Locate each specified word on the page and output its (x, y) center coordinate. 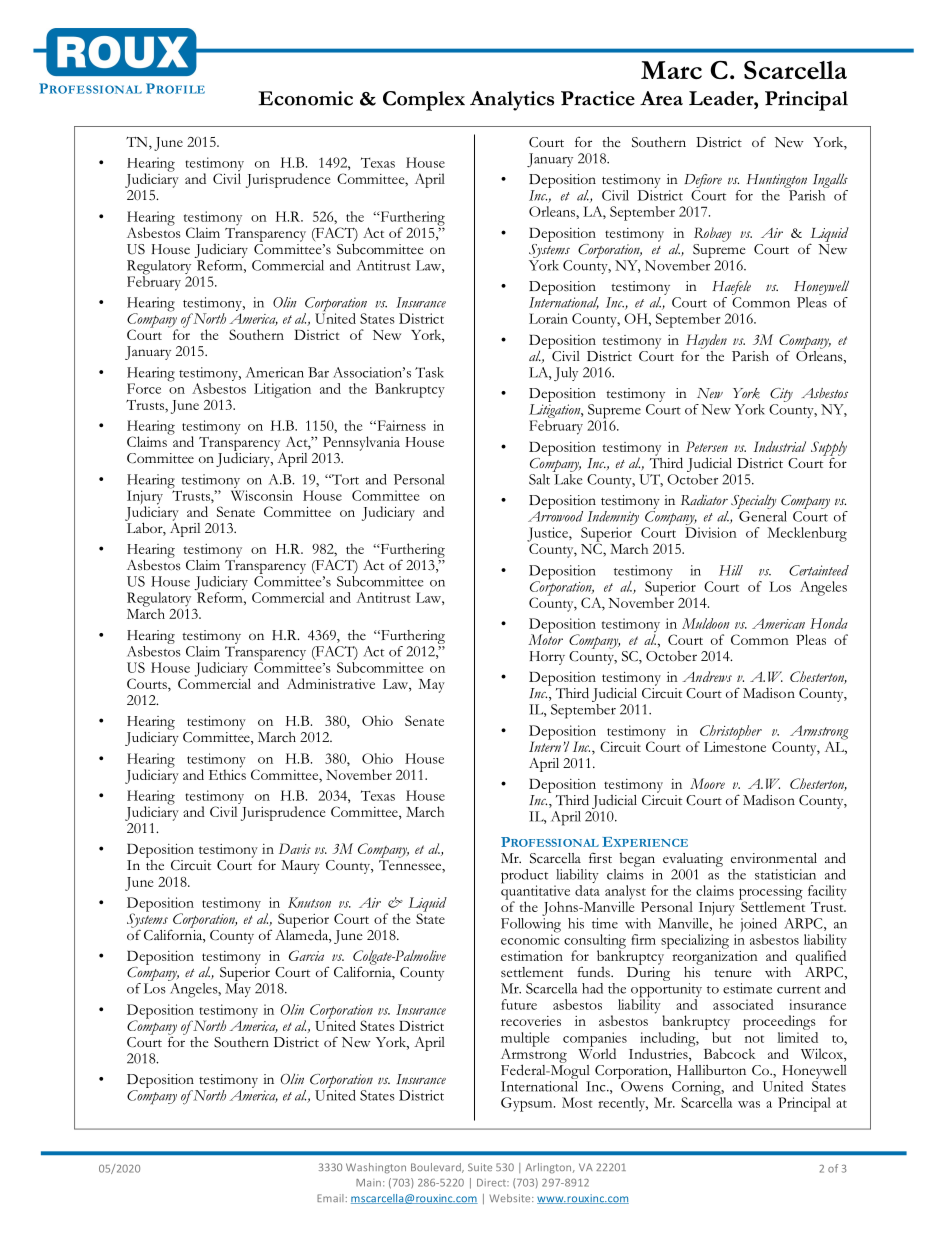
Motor (545, 638)
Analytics (512, 101)
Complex (424, 101)
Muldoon (705, 623)
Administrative (331, 683)
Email (330, 1198)
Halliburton (711, 1069)
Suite (480, 1167)
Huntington (777, 181)
